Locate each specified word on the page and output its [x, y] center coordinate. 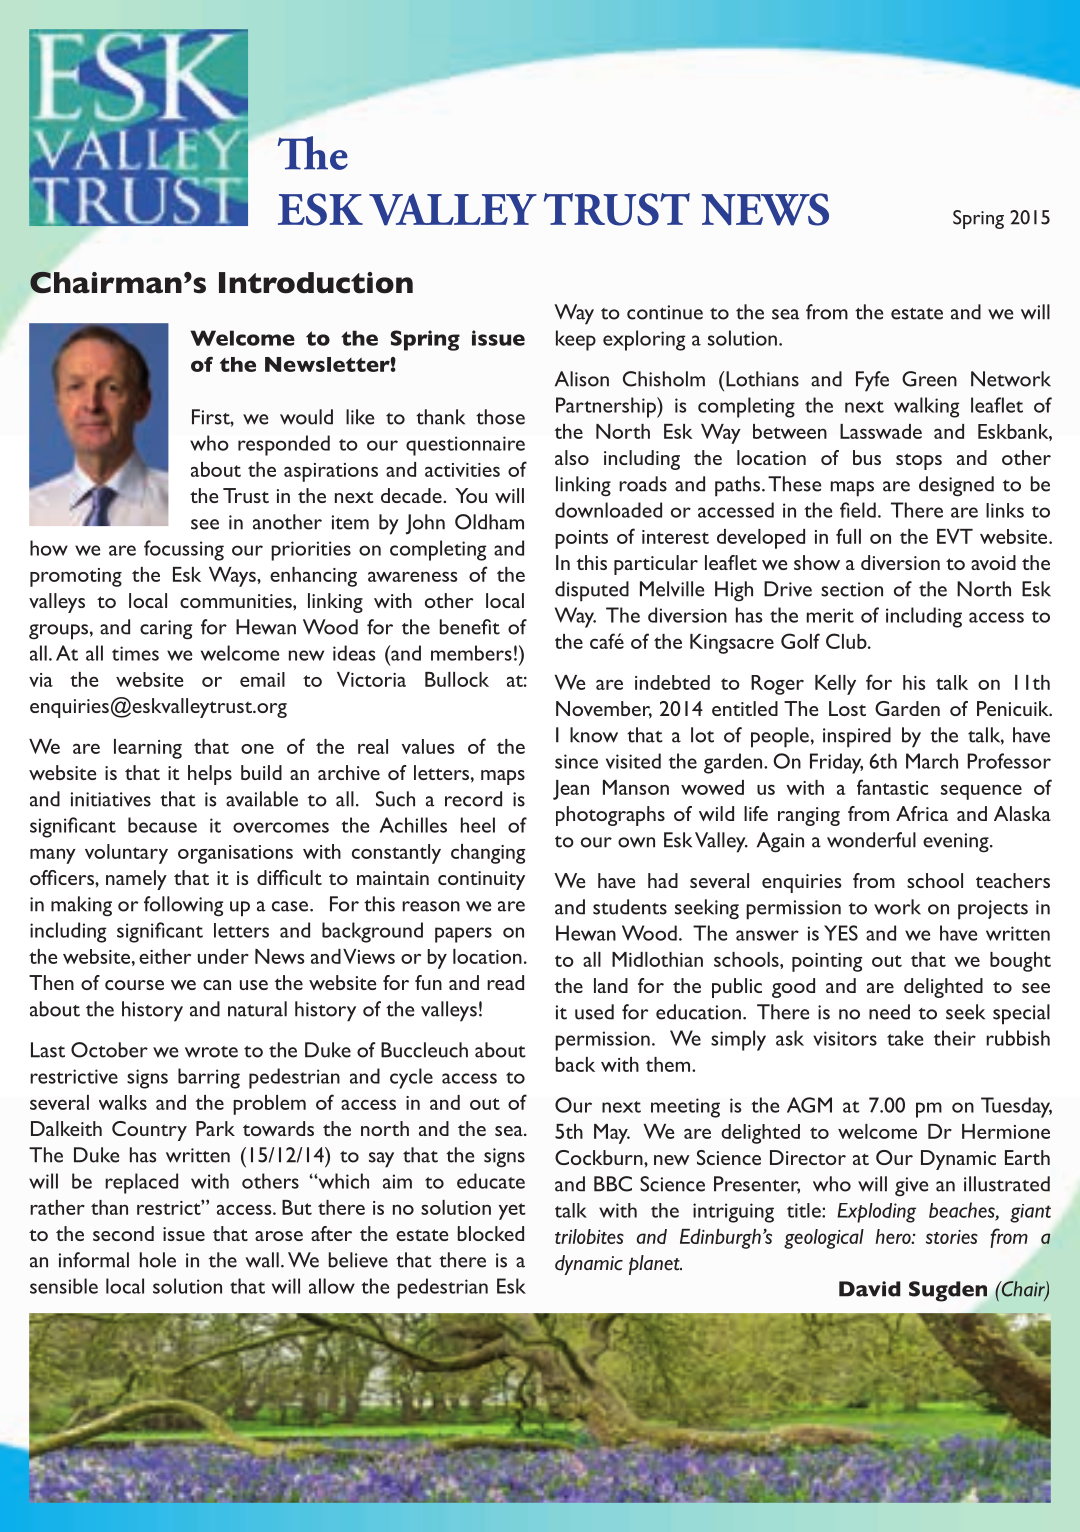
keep [576, 340]
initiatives [111, 799]
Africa [922, 813]
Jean [571, 790]
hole [158, 1260]
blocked [491, 1233]
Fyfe [872, 381]
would [306, 417]
